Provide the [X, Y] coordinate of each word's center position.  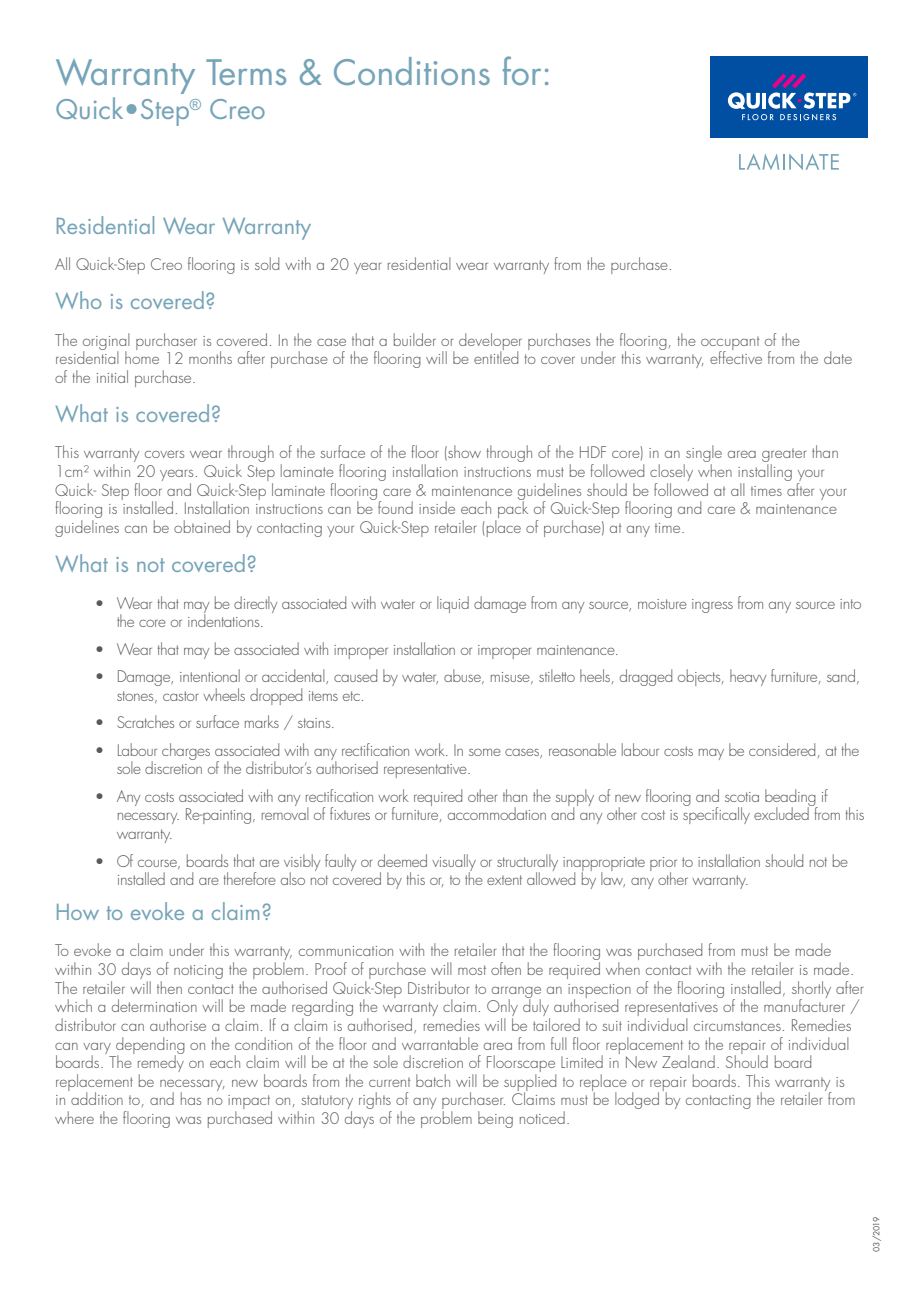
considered [782, 749]
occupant [730, 344]
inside [437, 507]
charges [186, 751]
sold [267, 263]
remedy [161, 1064]
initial [112, 376]
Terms [246, 72]
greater [784, 456]
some [485, 752]
